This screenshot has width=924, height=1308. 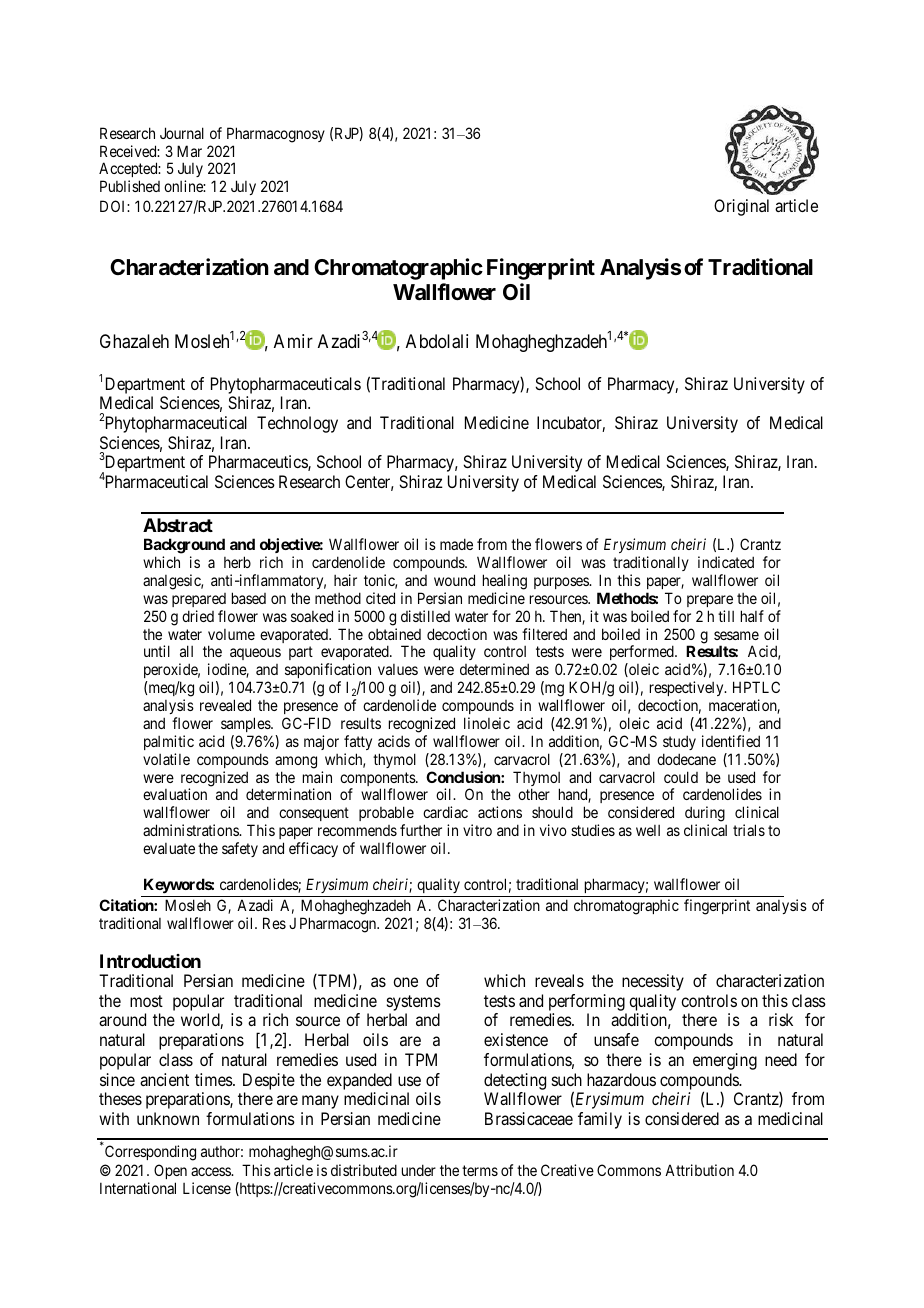 What do you see at coordinates (741, 207) in the screenshot?
I see `Original` at bounding box center [741, 207].
